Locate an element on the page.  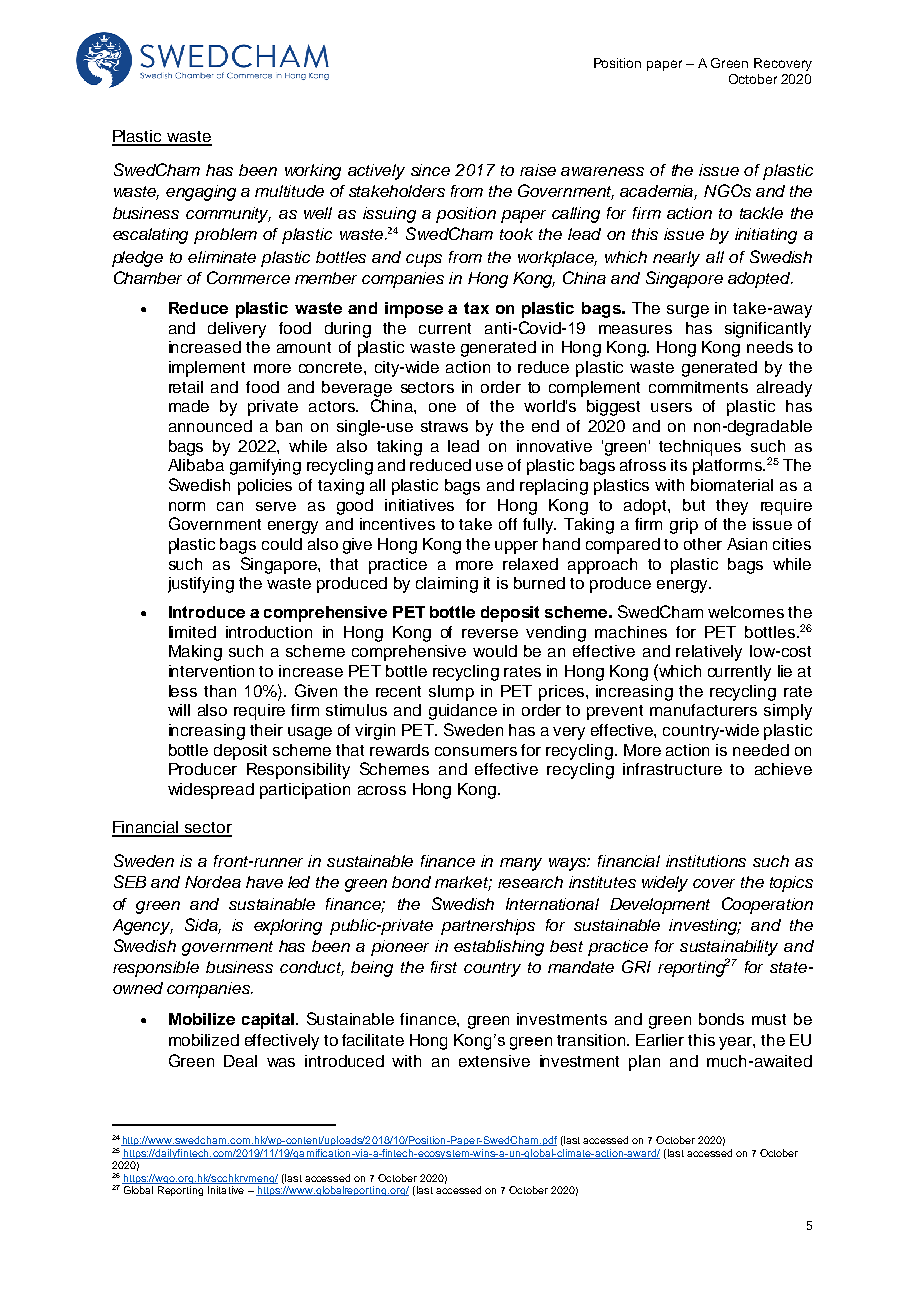
tackle is located at coordinates (761, 213).
